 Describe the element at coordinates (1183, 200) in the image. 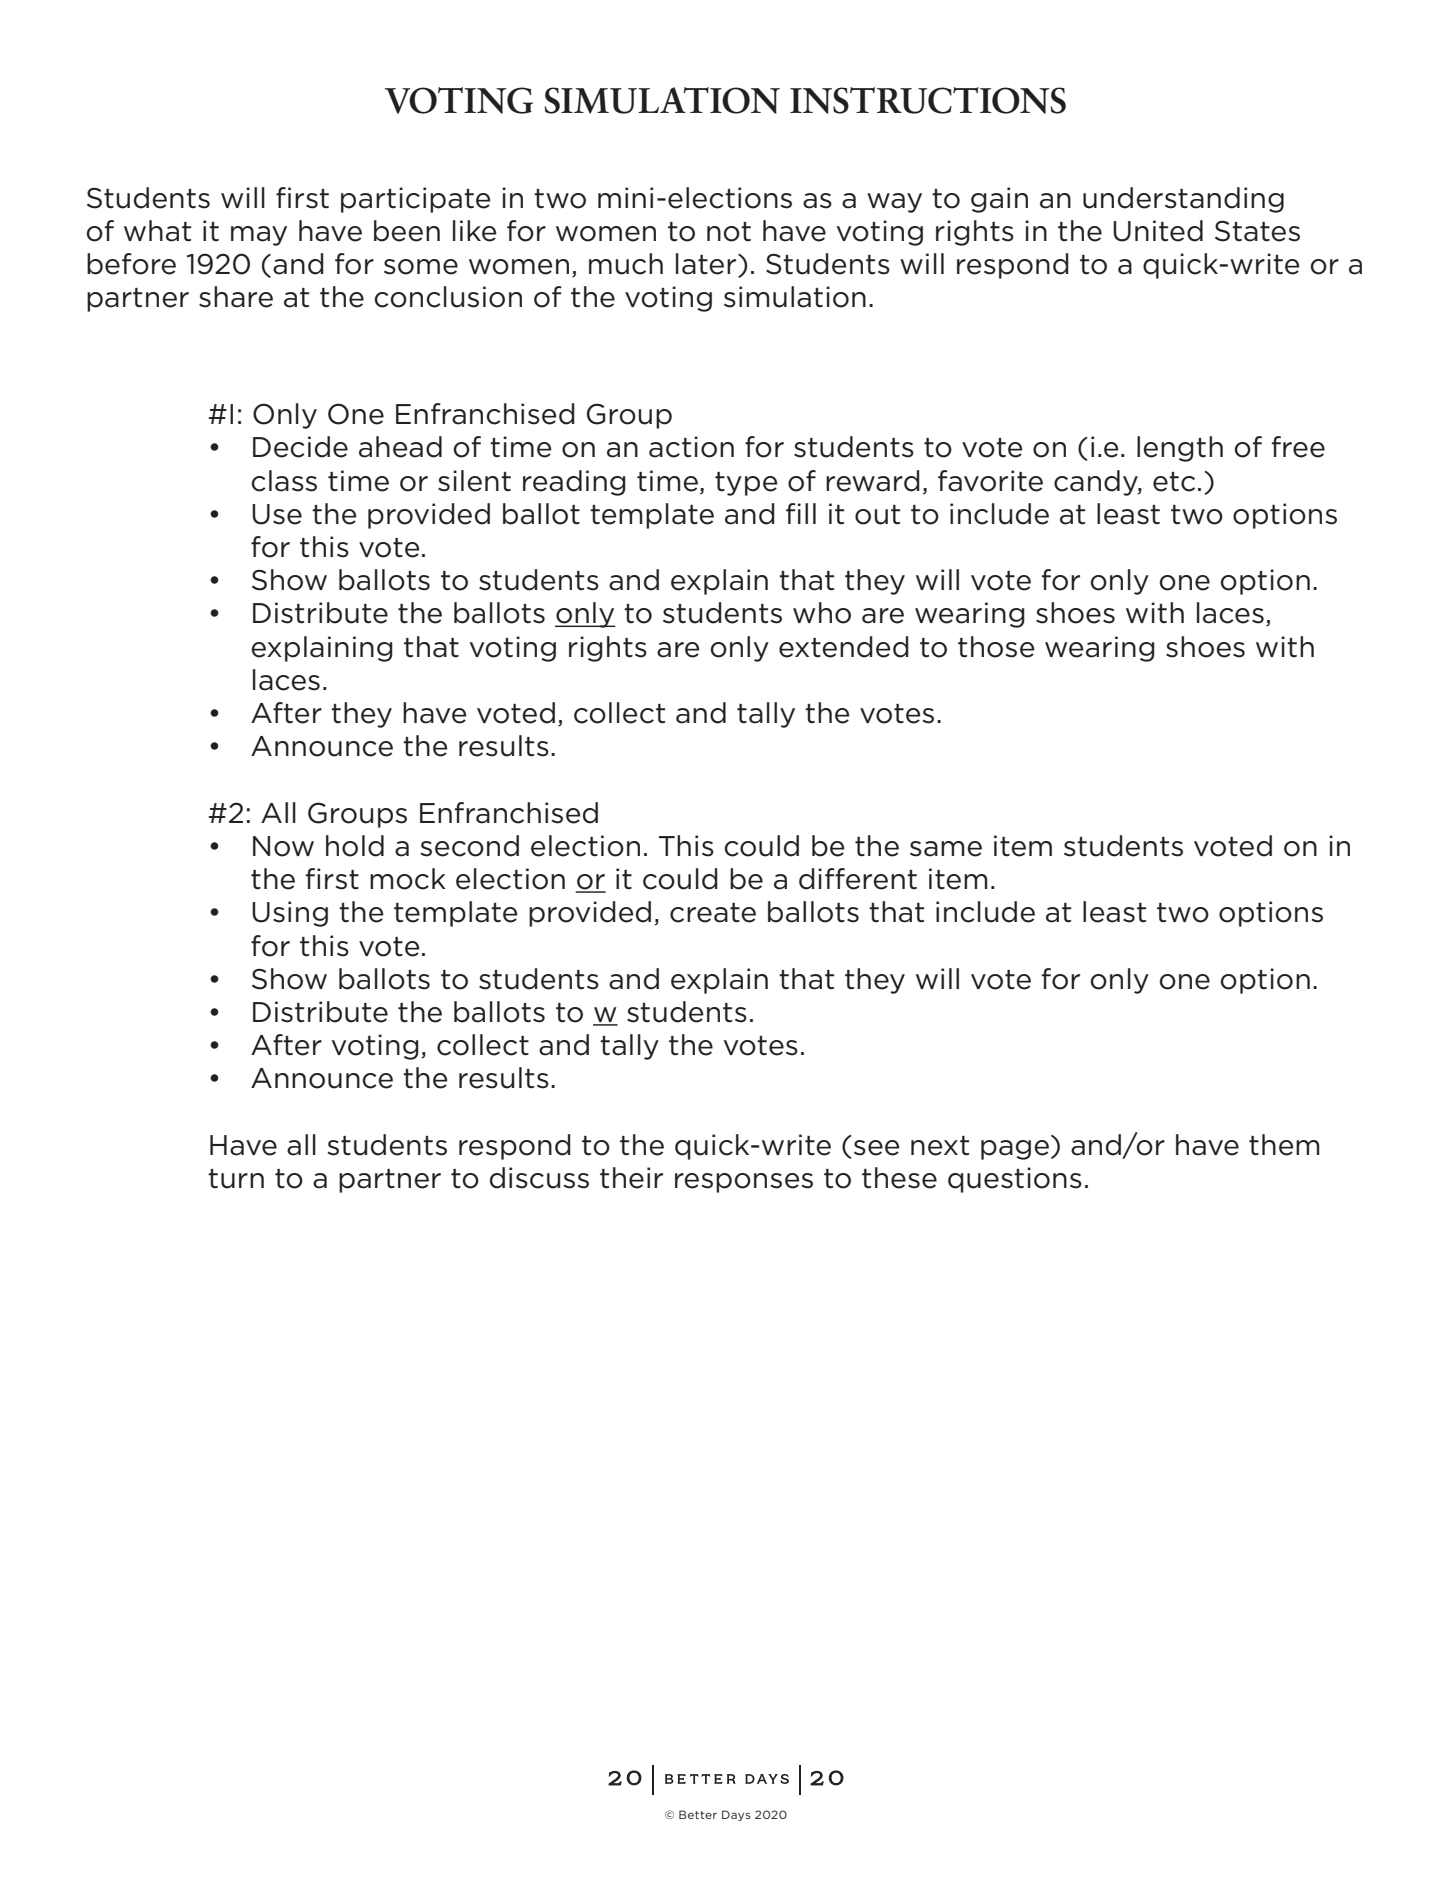

I see `understanding` at that location.
